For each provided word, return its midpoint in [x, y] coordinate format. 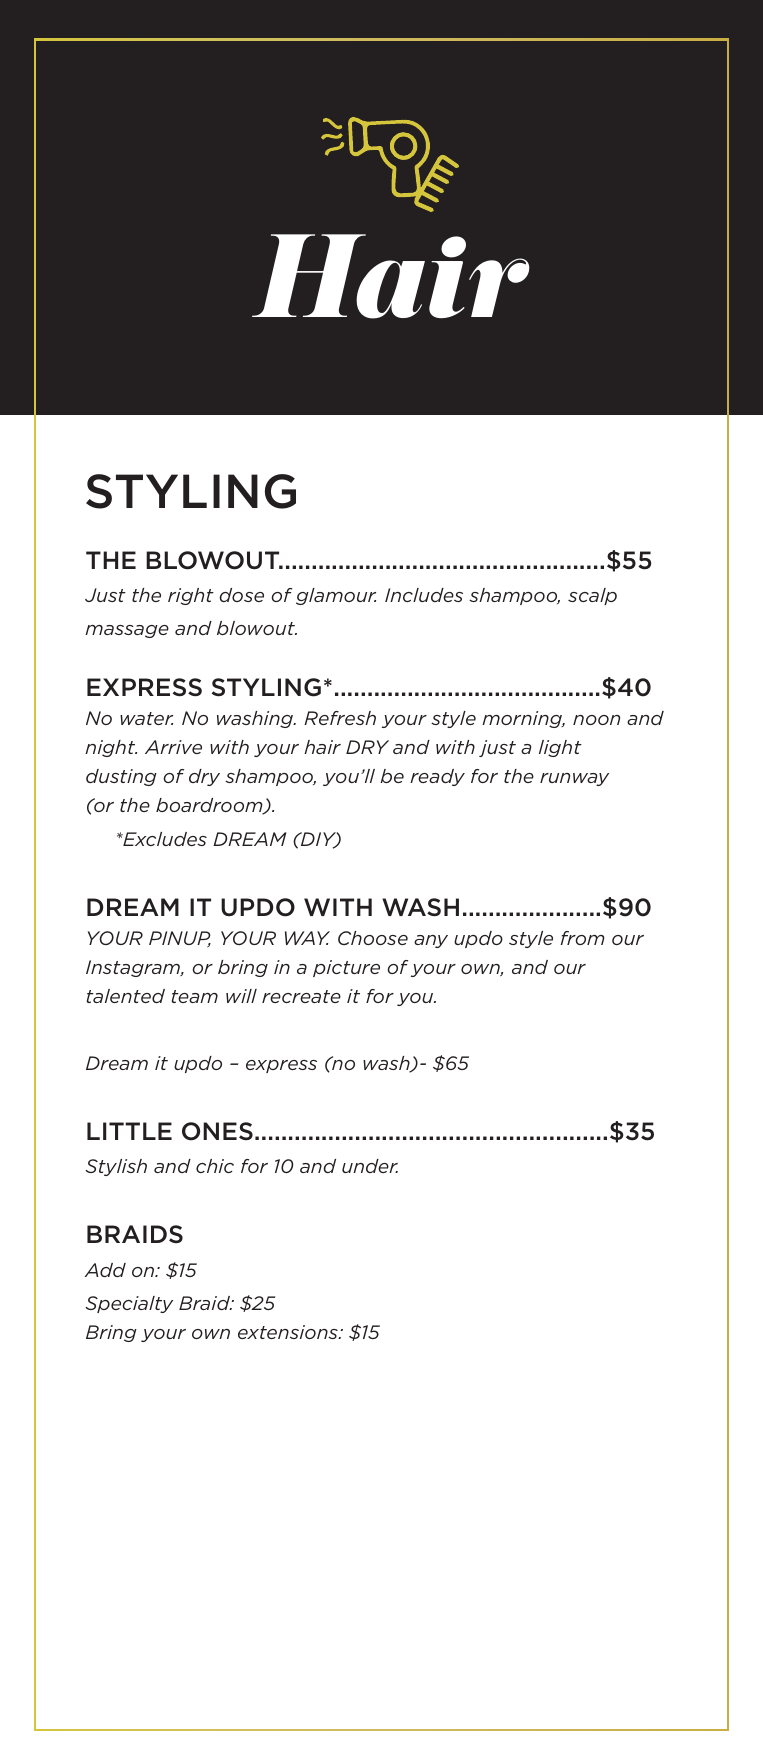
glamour [336, 596]
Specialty [129, 1304]
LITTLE [129, 1131]
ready [437, 777]
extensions [289, 1332]
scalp [592, 596]
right [191, 596]
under [370, 1166]
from [582, 938]
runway [574, 779]
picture [346, 968]
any [431, 941]
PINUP [180, 939]
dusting [121, 777]
